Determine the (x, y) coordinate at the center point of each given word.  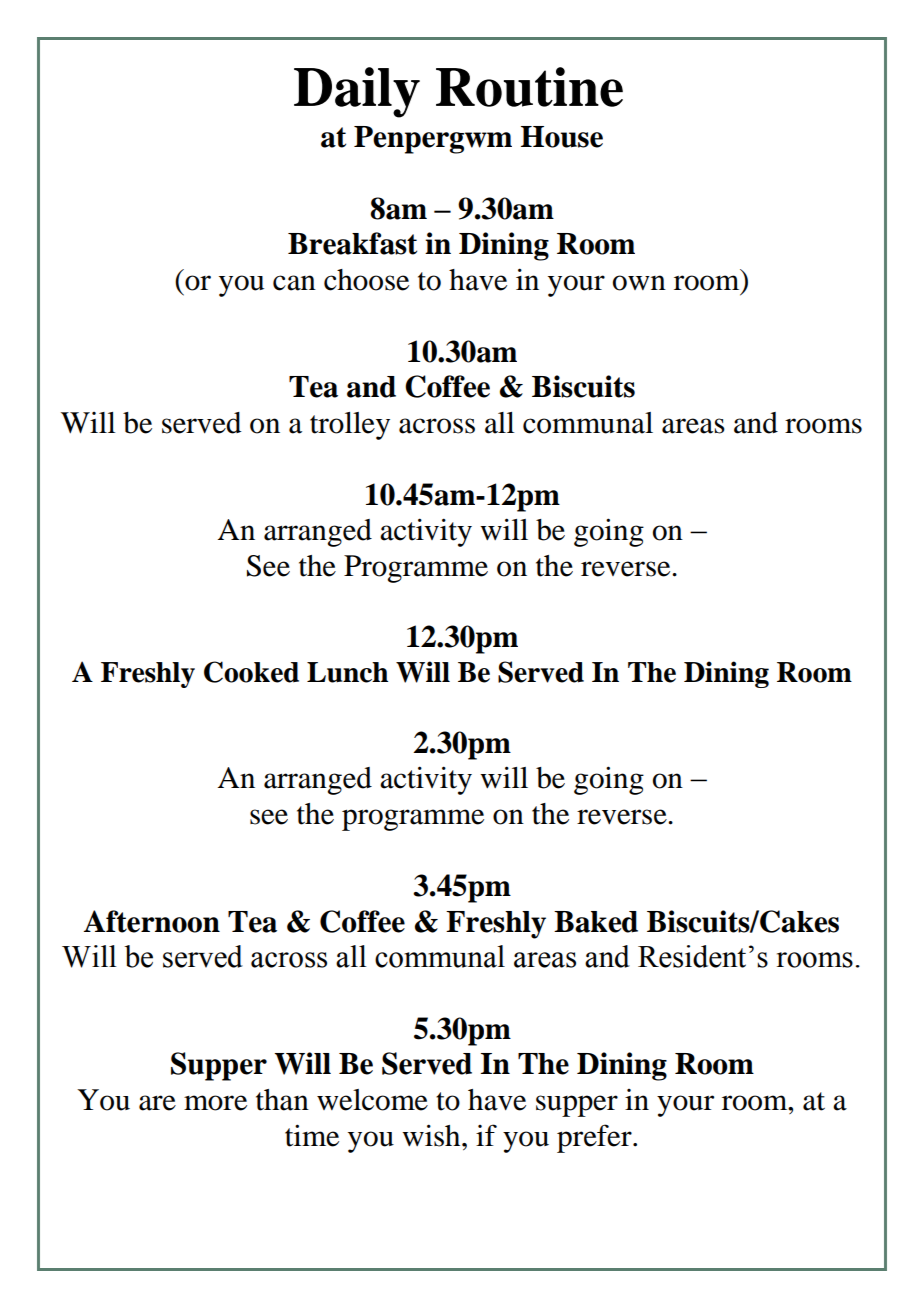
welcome (372, 1100)
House (562, 137)
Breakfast (352, 243)
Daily (357, 92)
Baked (596, 922)
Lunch (347, 672)
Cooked (251, 672)
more (215, 1103)
